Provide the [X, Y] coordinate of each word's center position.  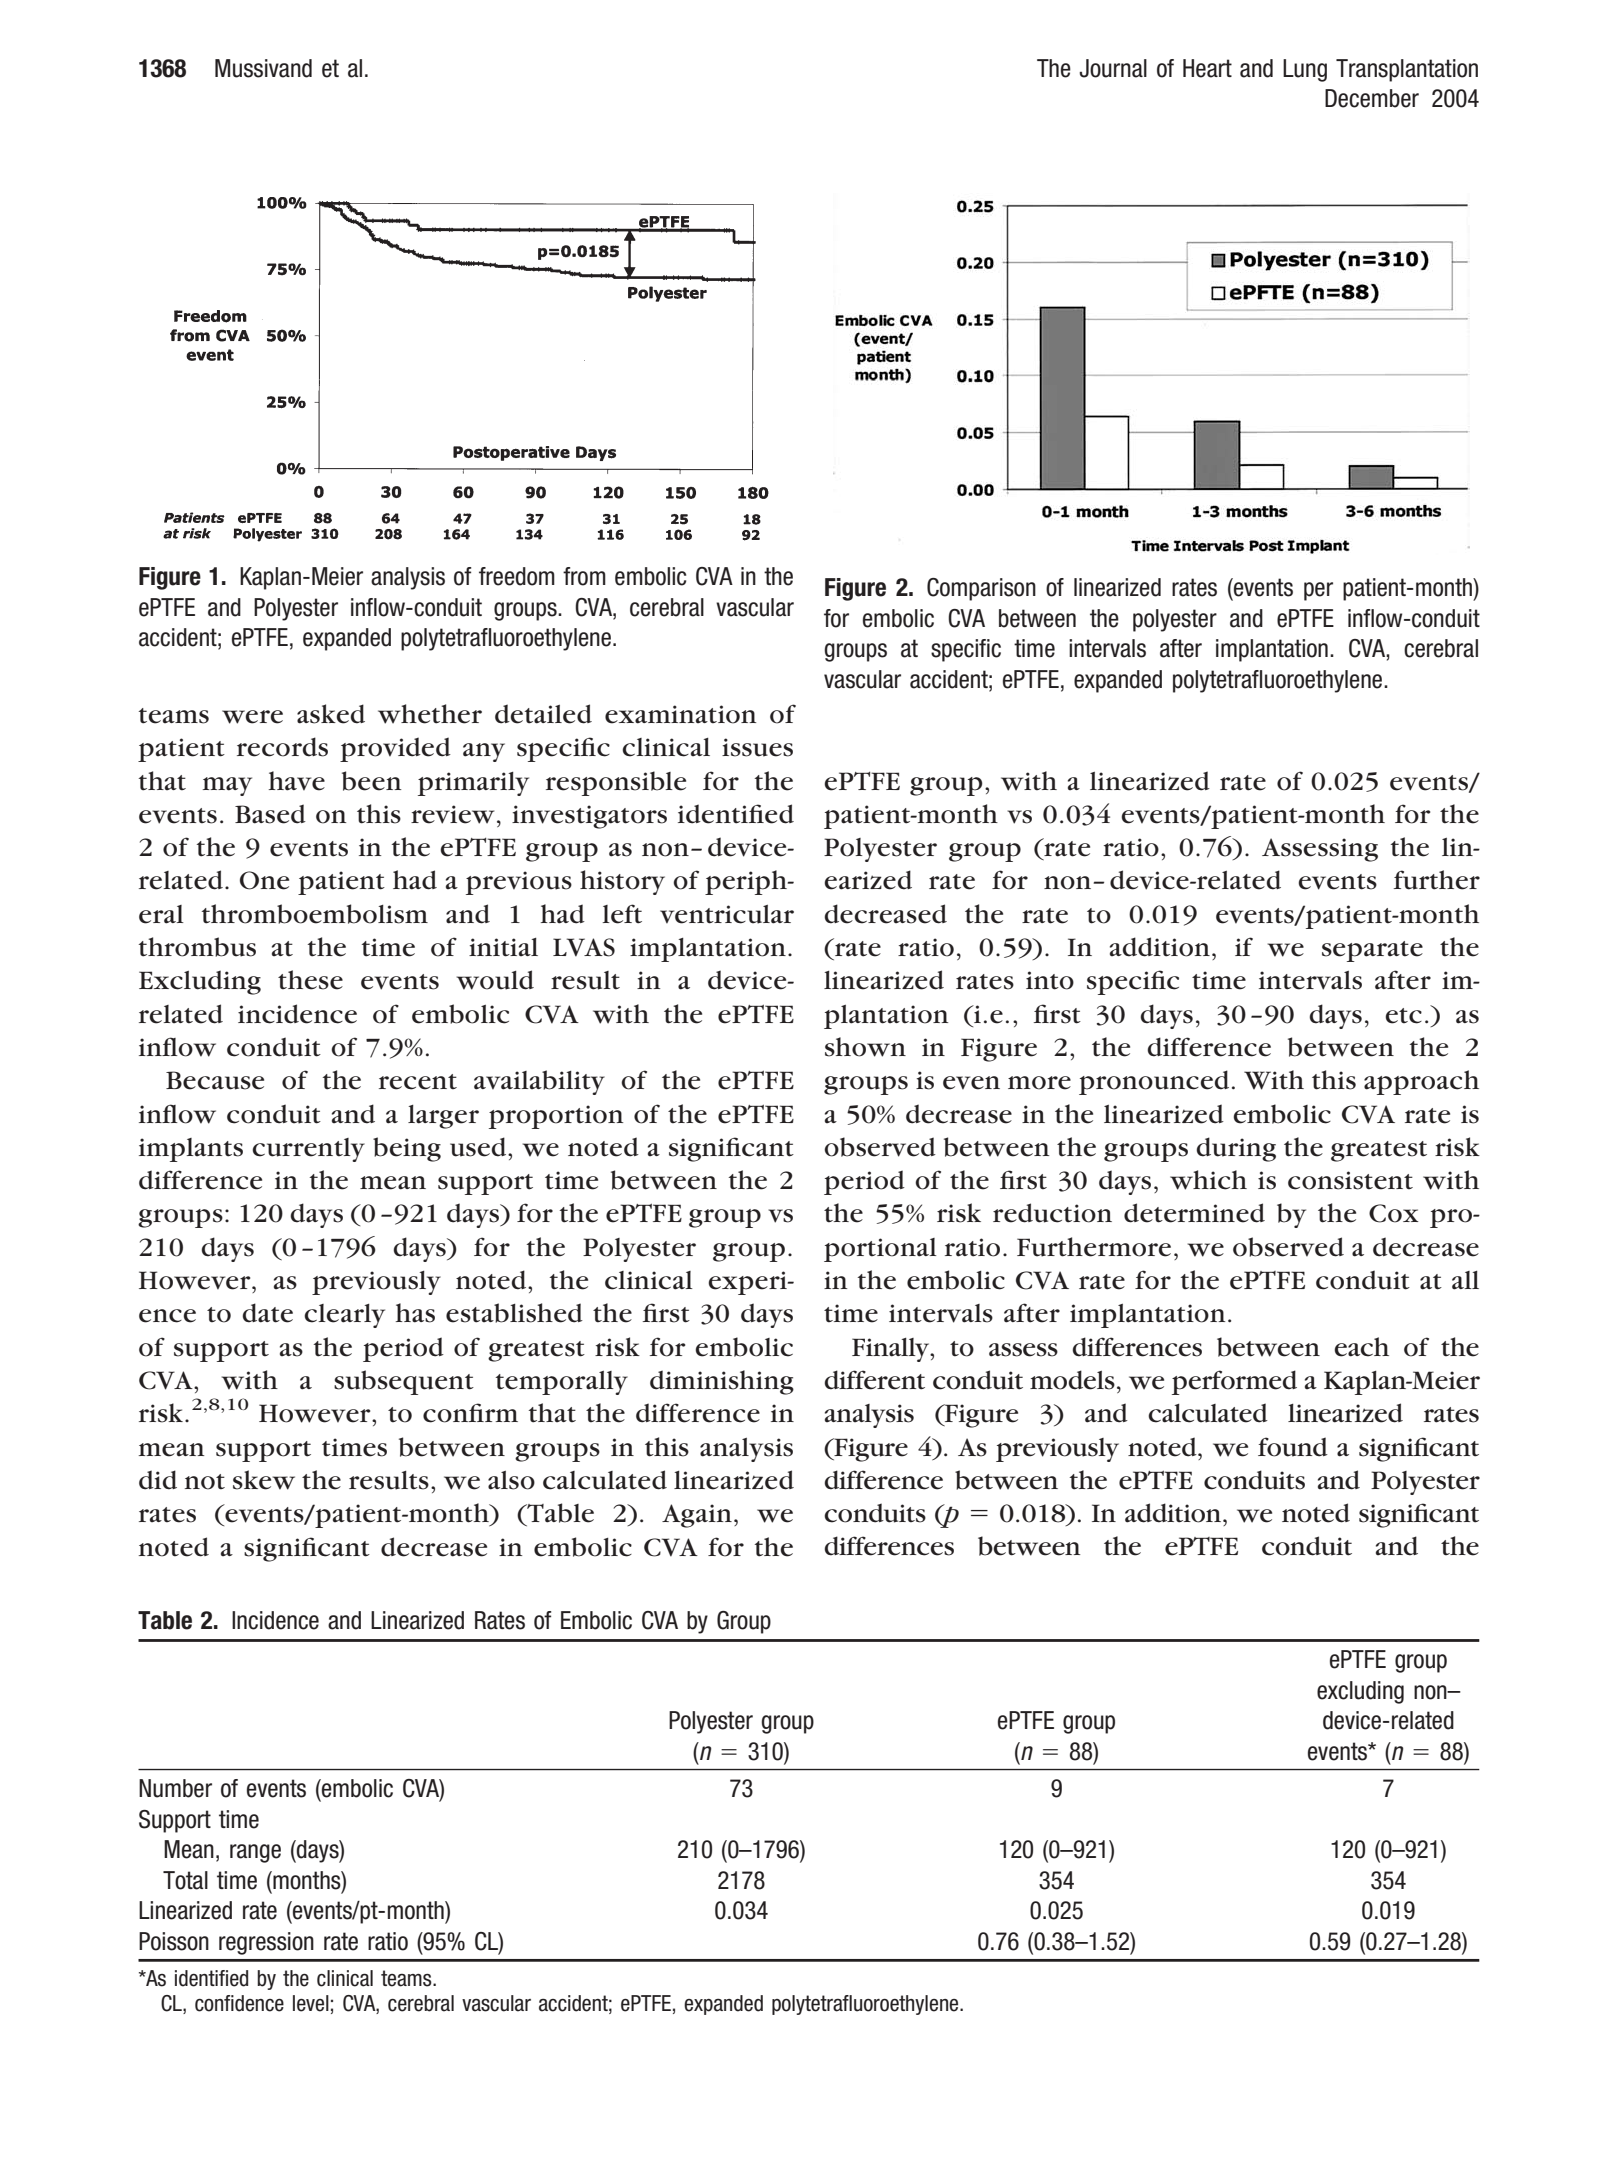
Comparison [981, 589]
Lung [1305, 70]
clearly [344, 1316]
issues [757, 747]
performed [1234, 1382]
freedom [517, 576]
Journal [1113, 68]
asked [331, 714]
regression [266, 1943]
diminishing [722, 1382]
